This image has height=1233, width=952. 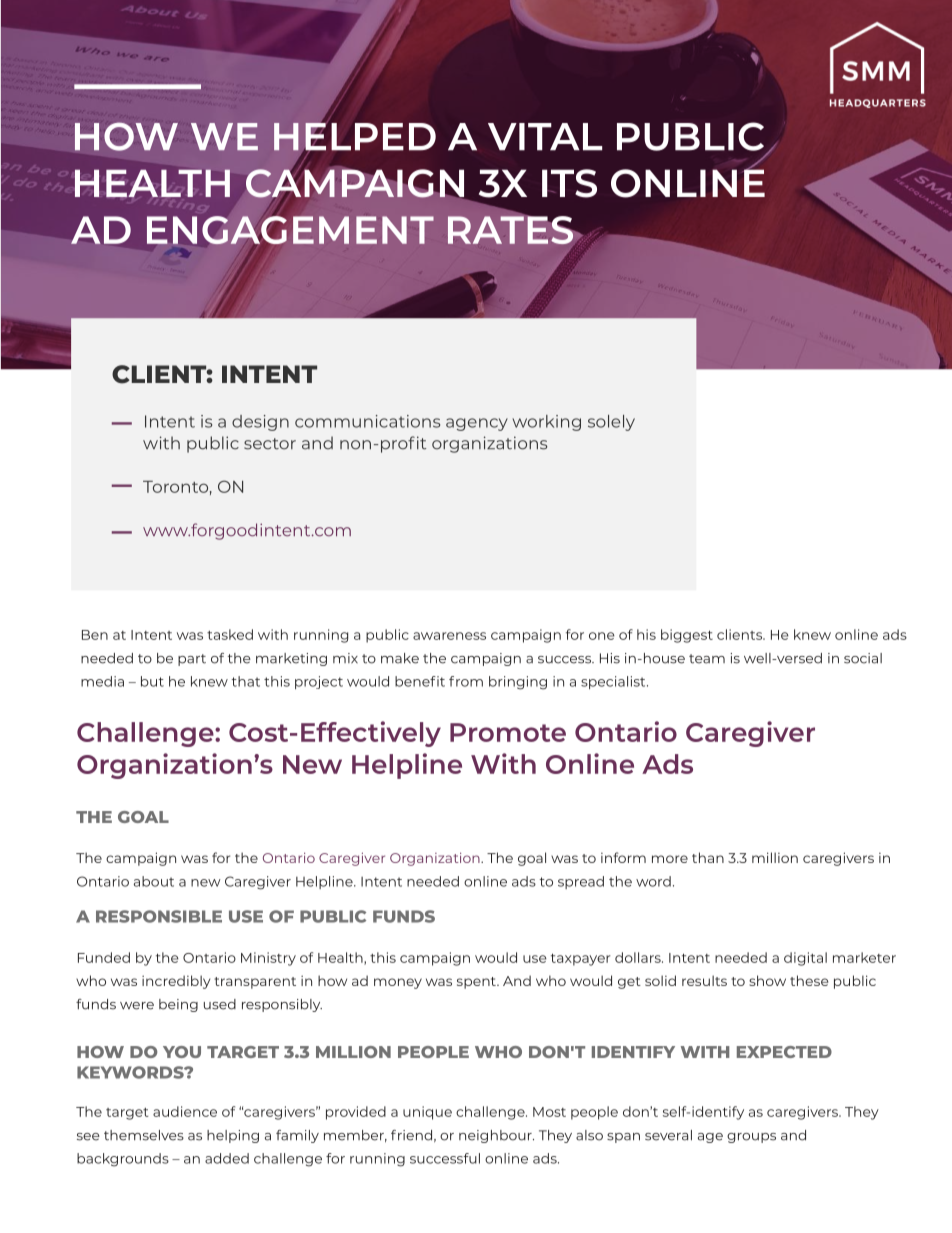 What do you see at coordinates (260, 423) in the image?
I see `design` at bounding box center [260, 423].
